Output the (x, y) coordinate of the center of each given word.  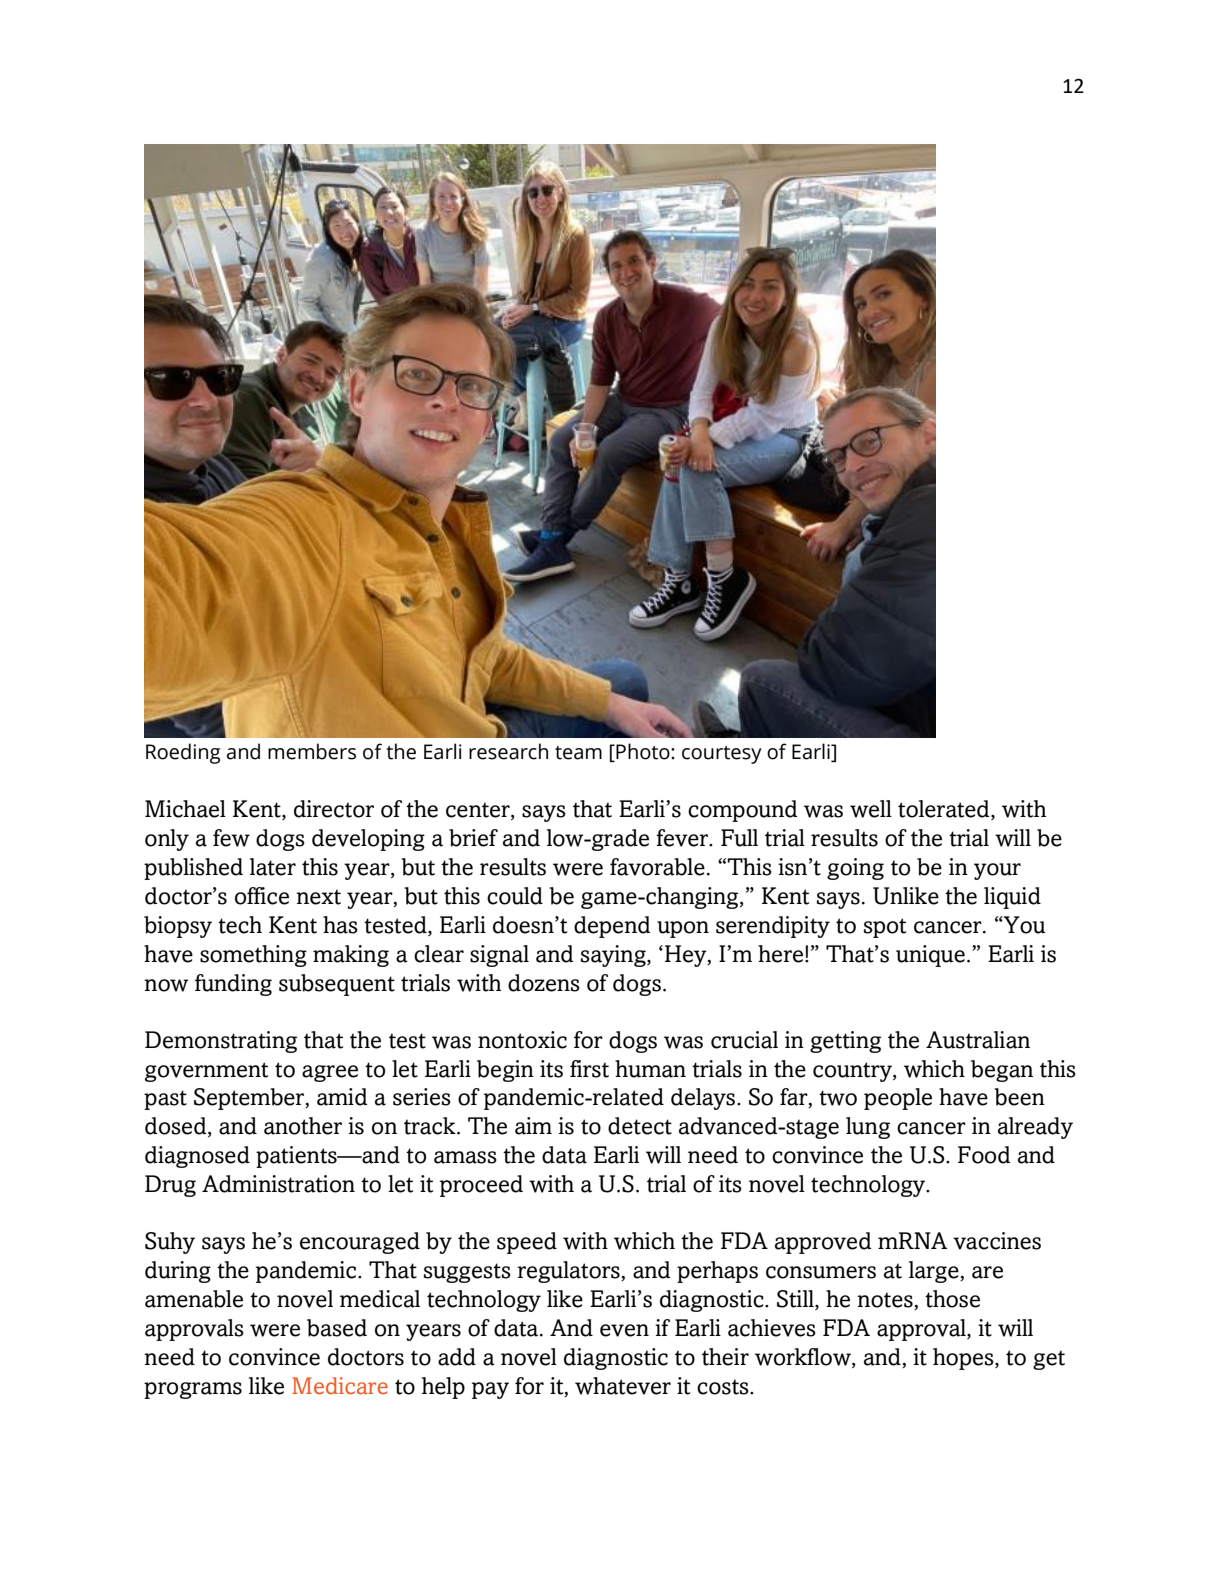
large (935, 1272)
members (312, 751)
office (262, 896)
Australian (978, 1040)
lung (868, 1128)
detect (640, 1126)
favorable (657, 867)
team (578, 753)
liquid (1012, 898)
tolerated (945, 810)
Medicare (340, 1386)
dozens (544, 983)
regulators (569, 1272)
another (303, 1126)
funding (233, 985)
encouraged (360, 1243)
